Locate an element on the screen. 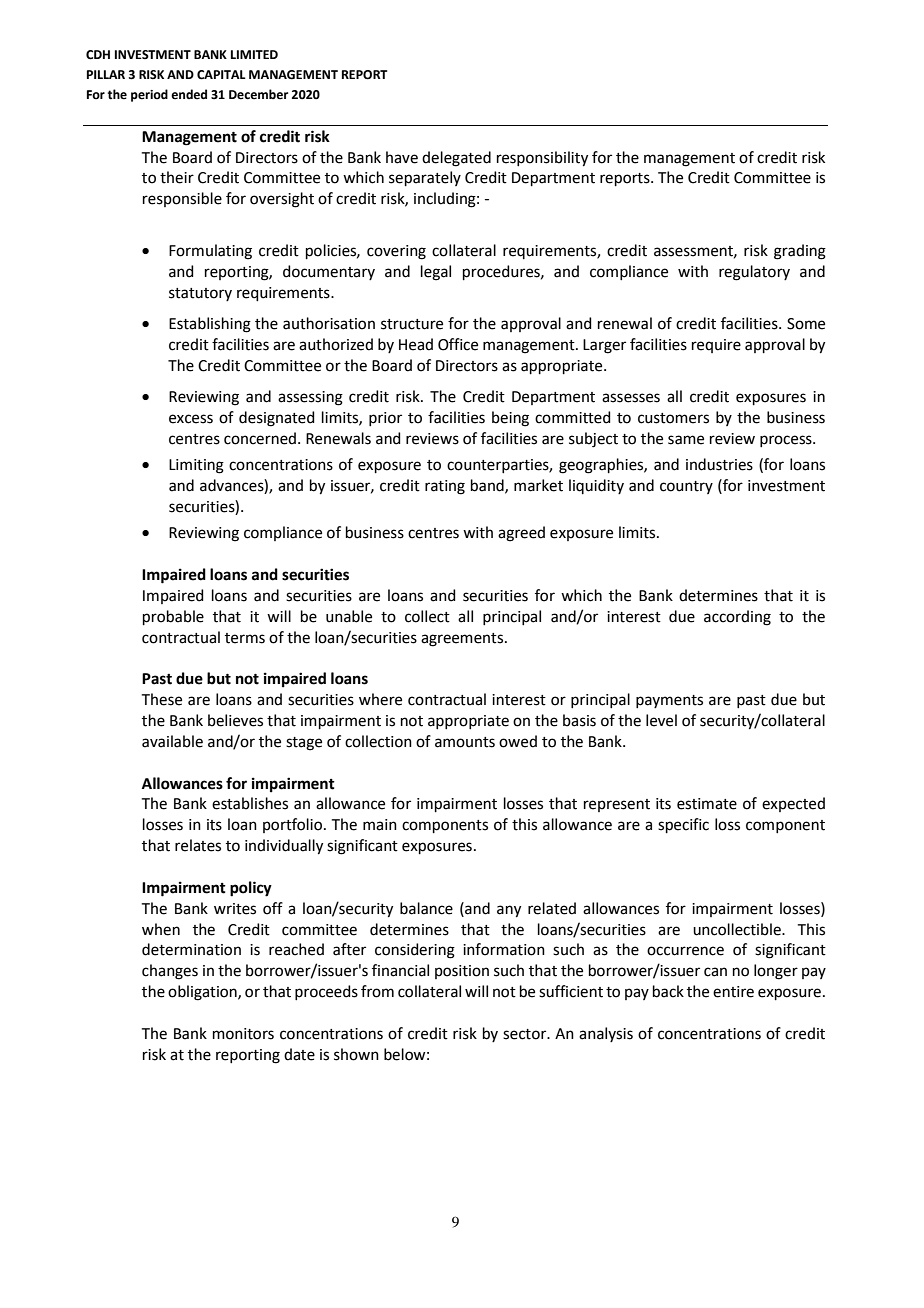 The width and height of the screenshot is (924, 1308). ended is located at coordinates (189, 94).
